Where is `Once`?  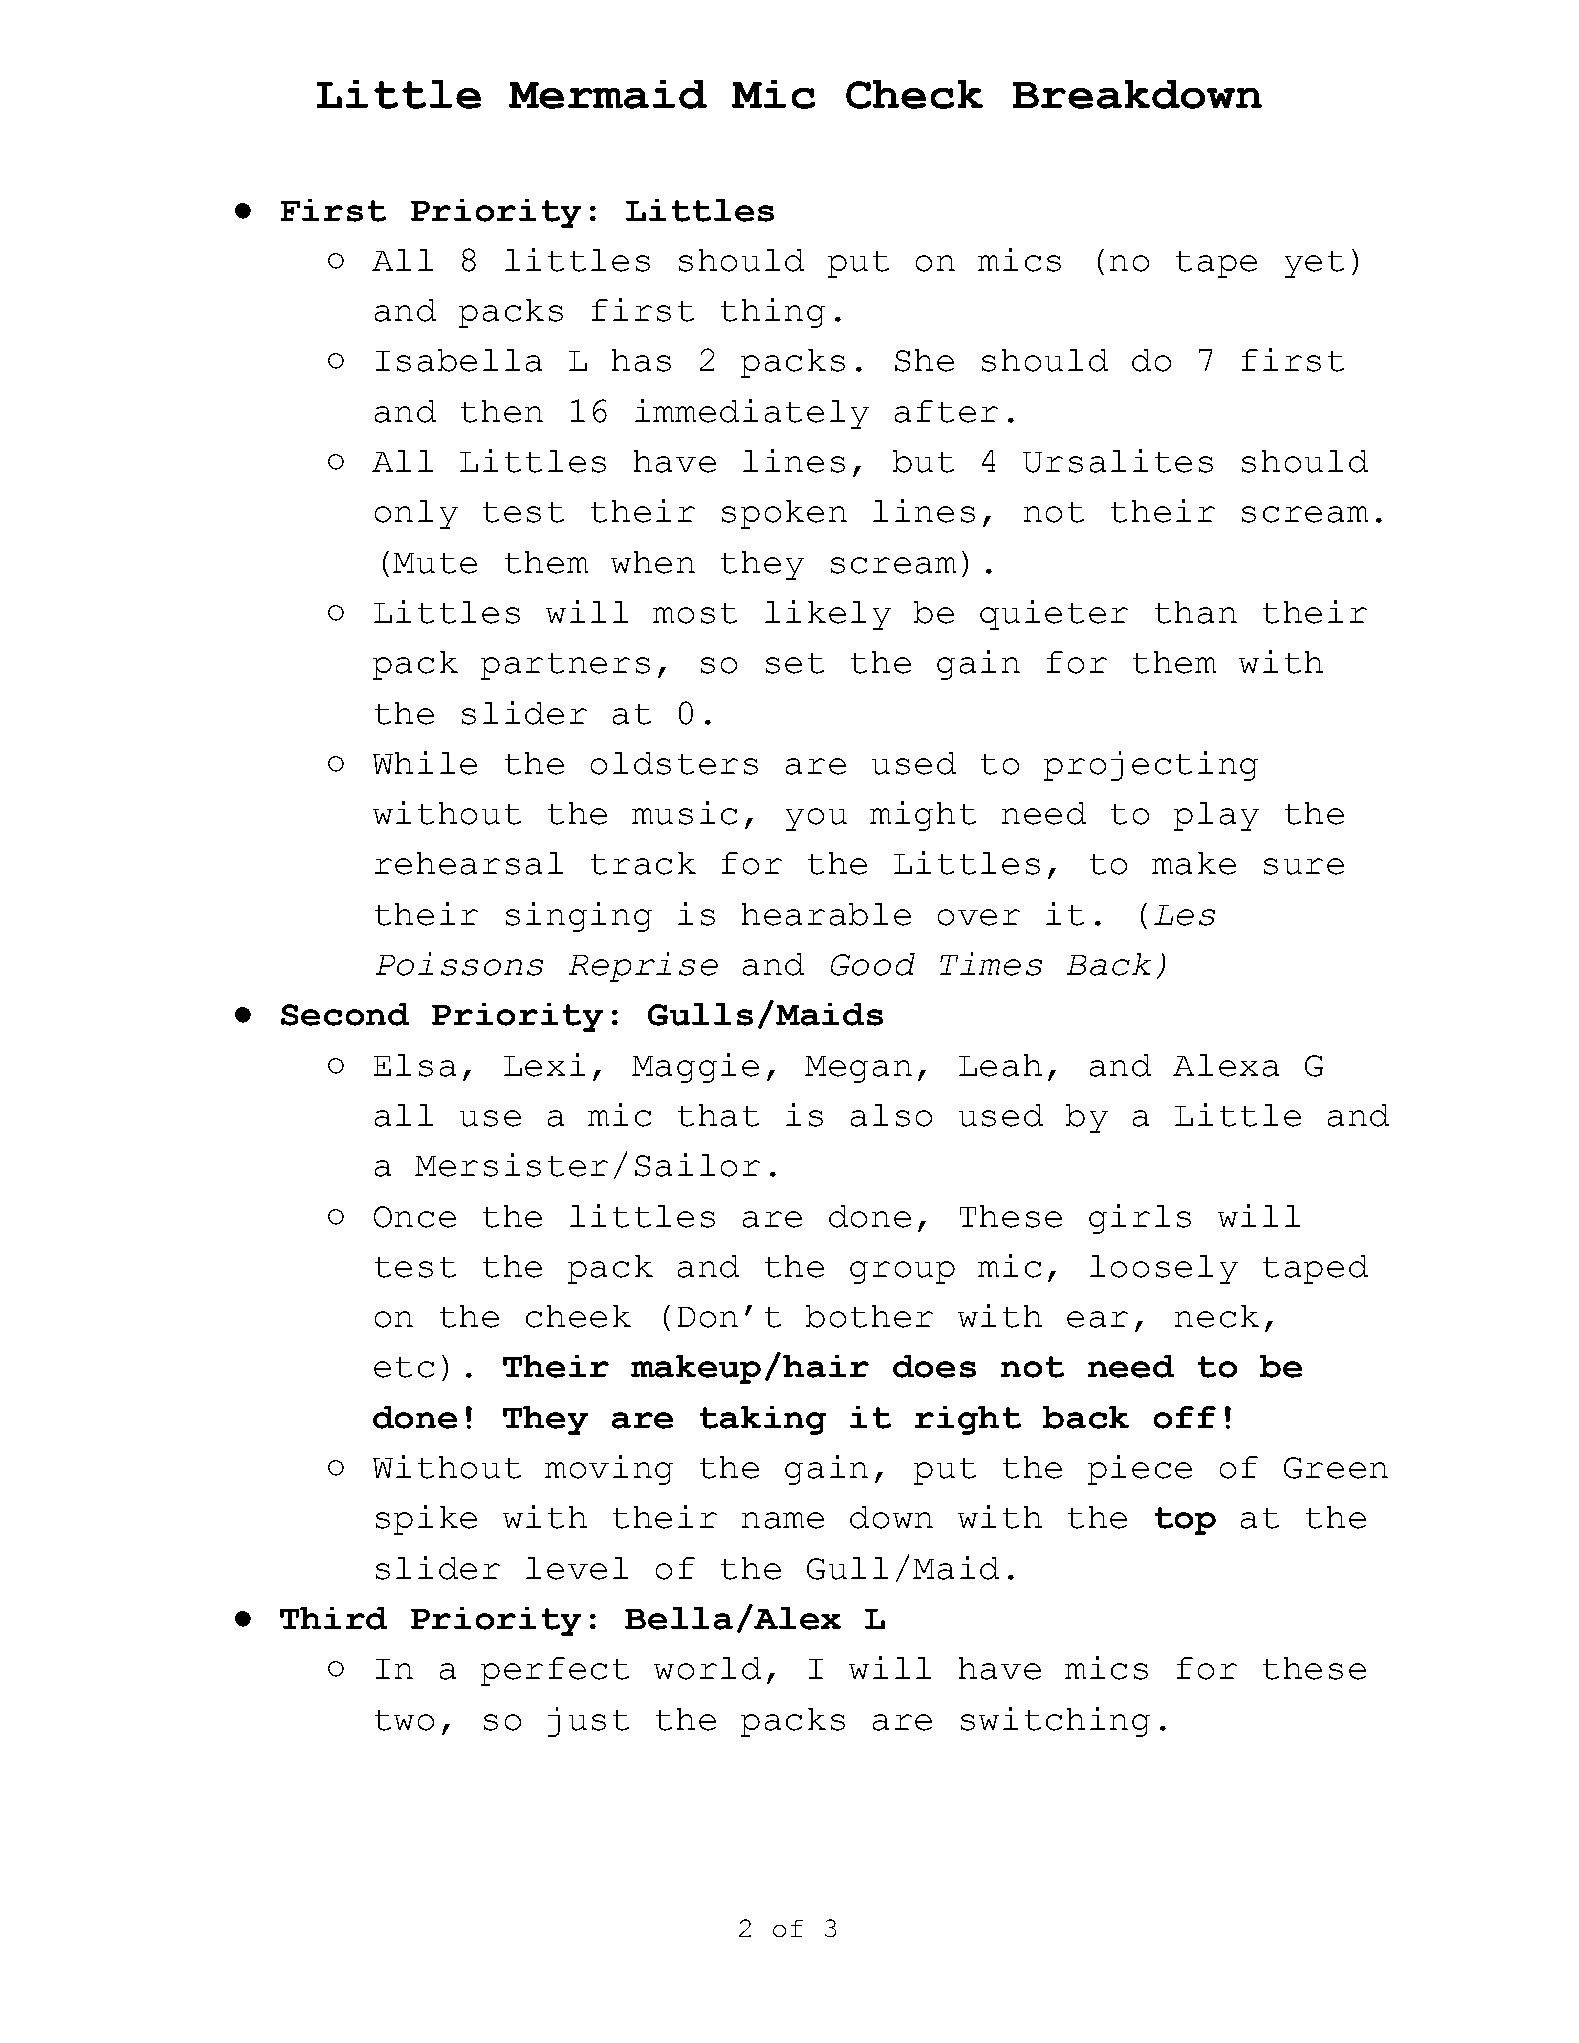 Once is located at coordinates (415, 1217).
